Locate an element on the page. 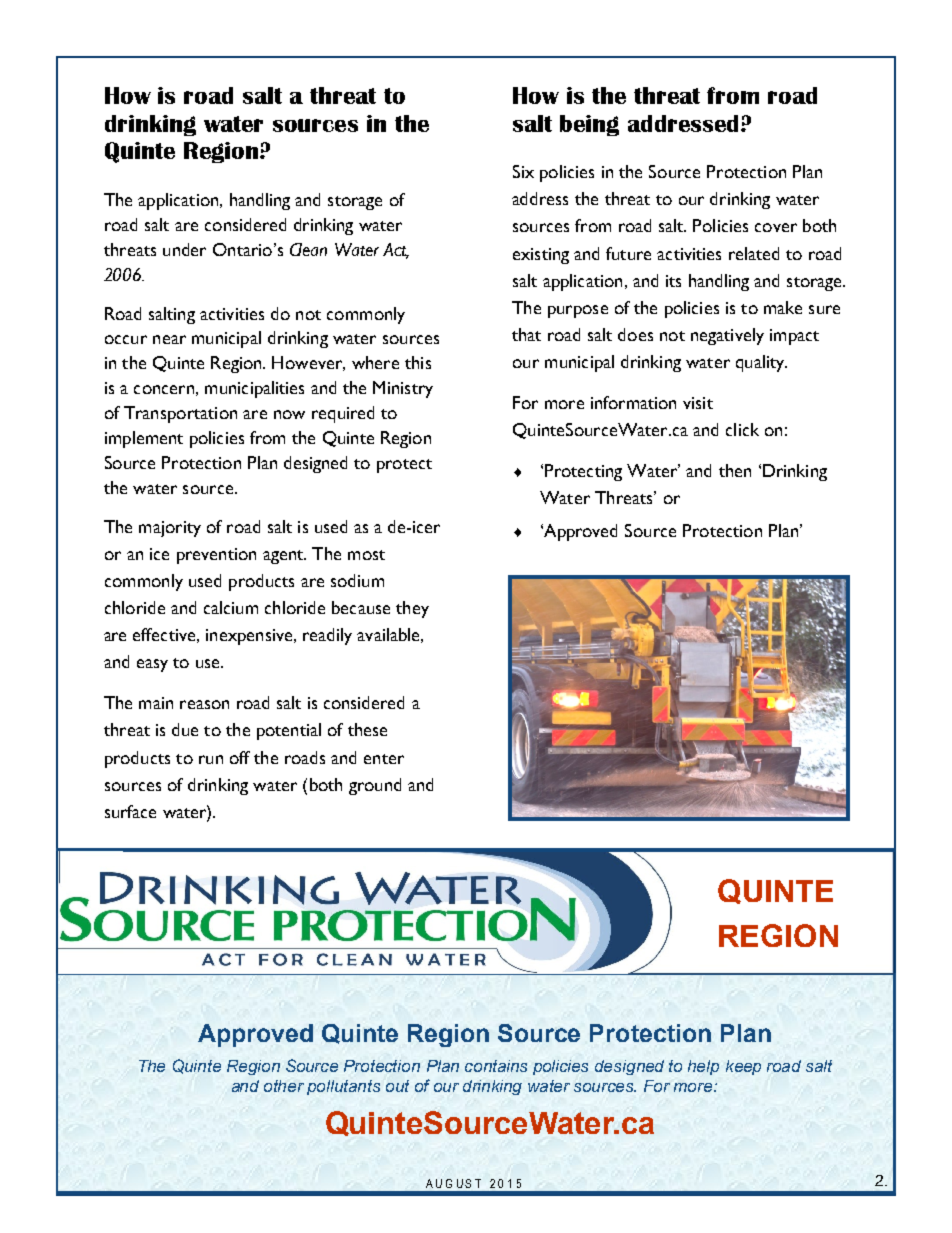 The width and height of the image is (952, 1233). other is located at coordinates (284, 1086).
